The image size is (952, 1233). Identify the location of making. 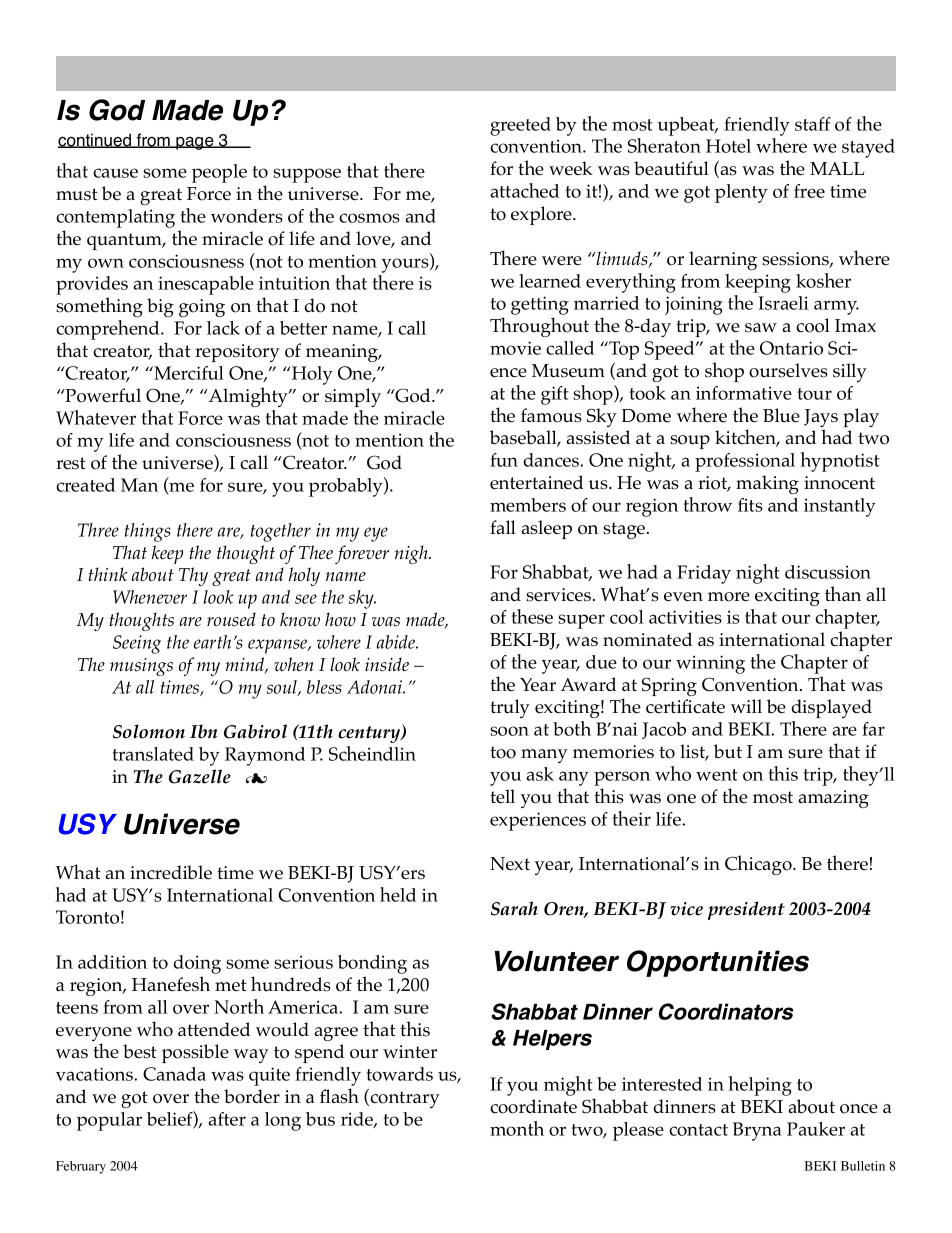
(767, 484).
